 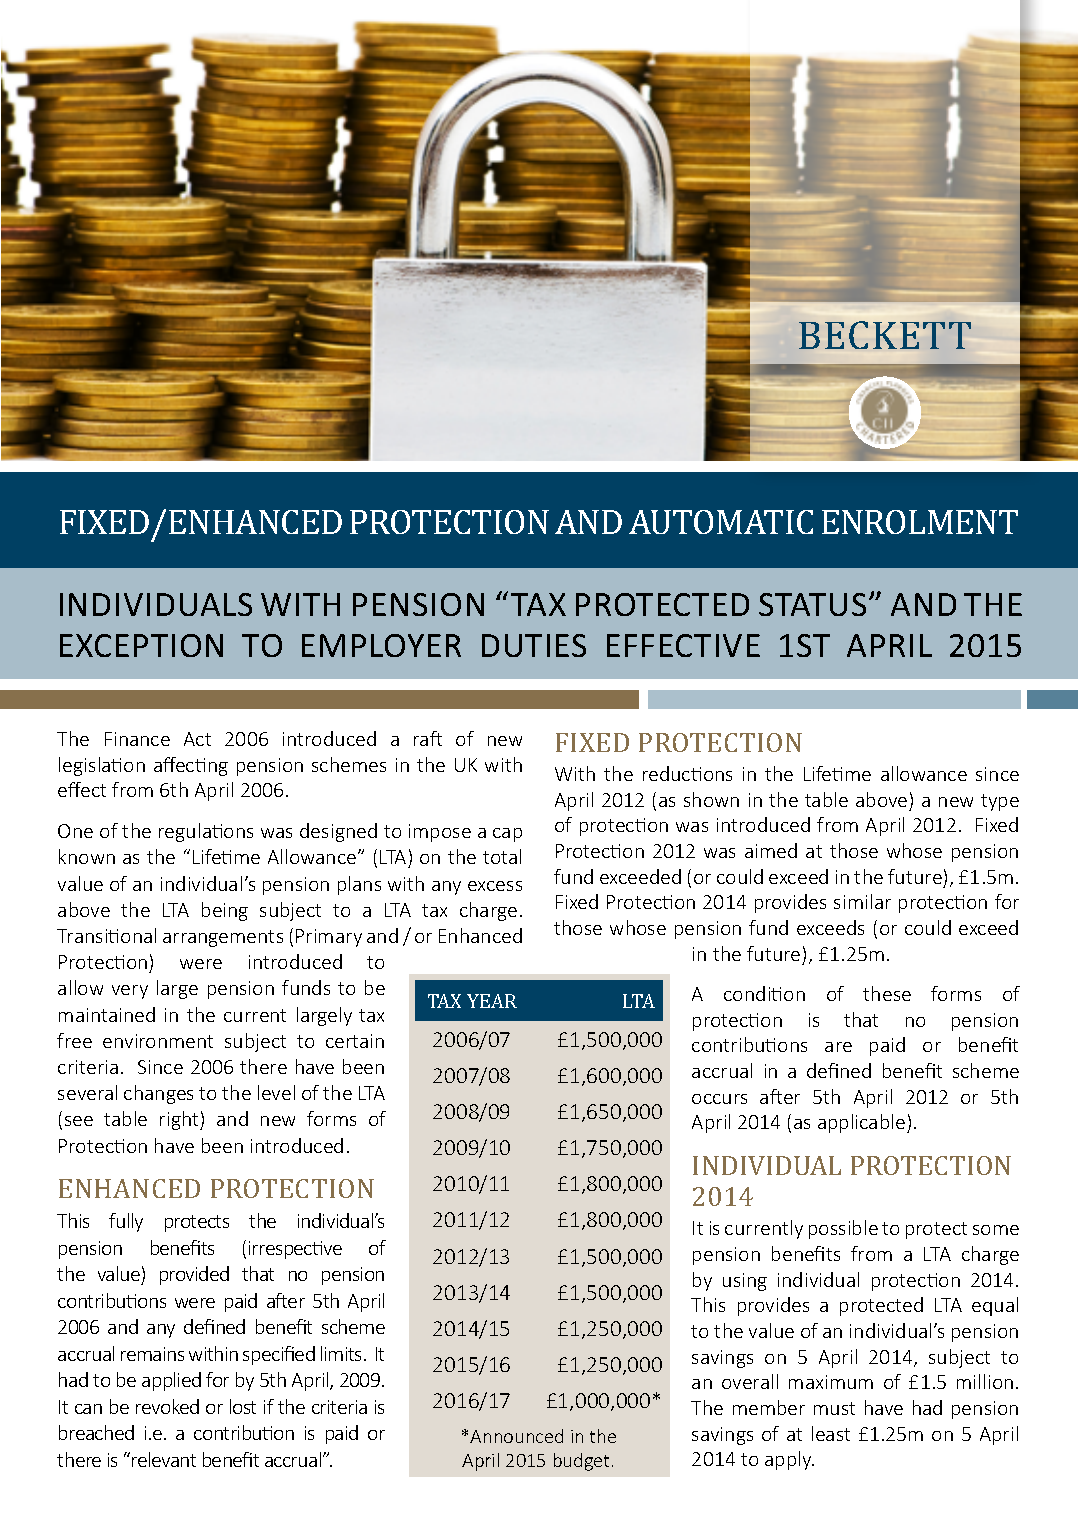 What do you see at coordinates (812, 604) in the image?
I see `STATUS` at bounding box center [812, 604].
